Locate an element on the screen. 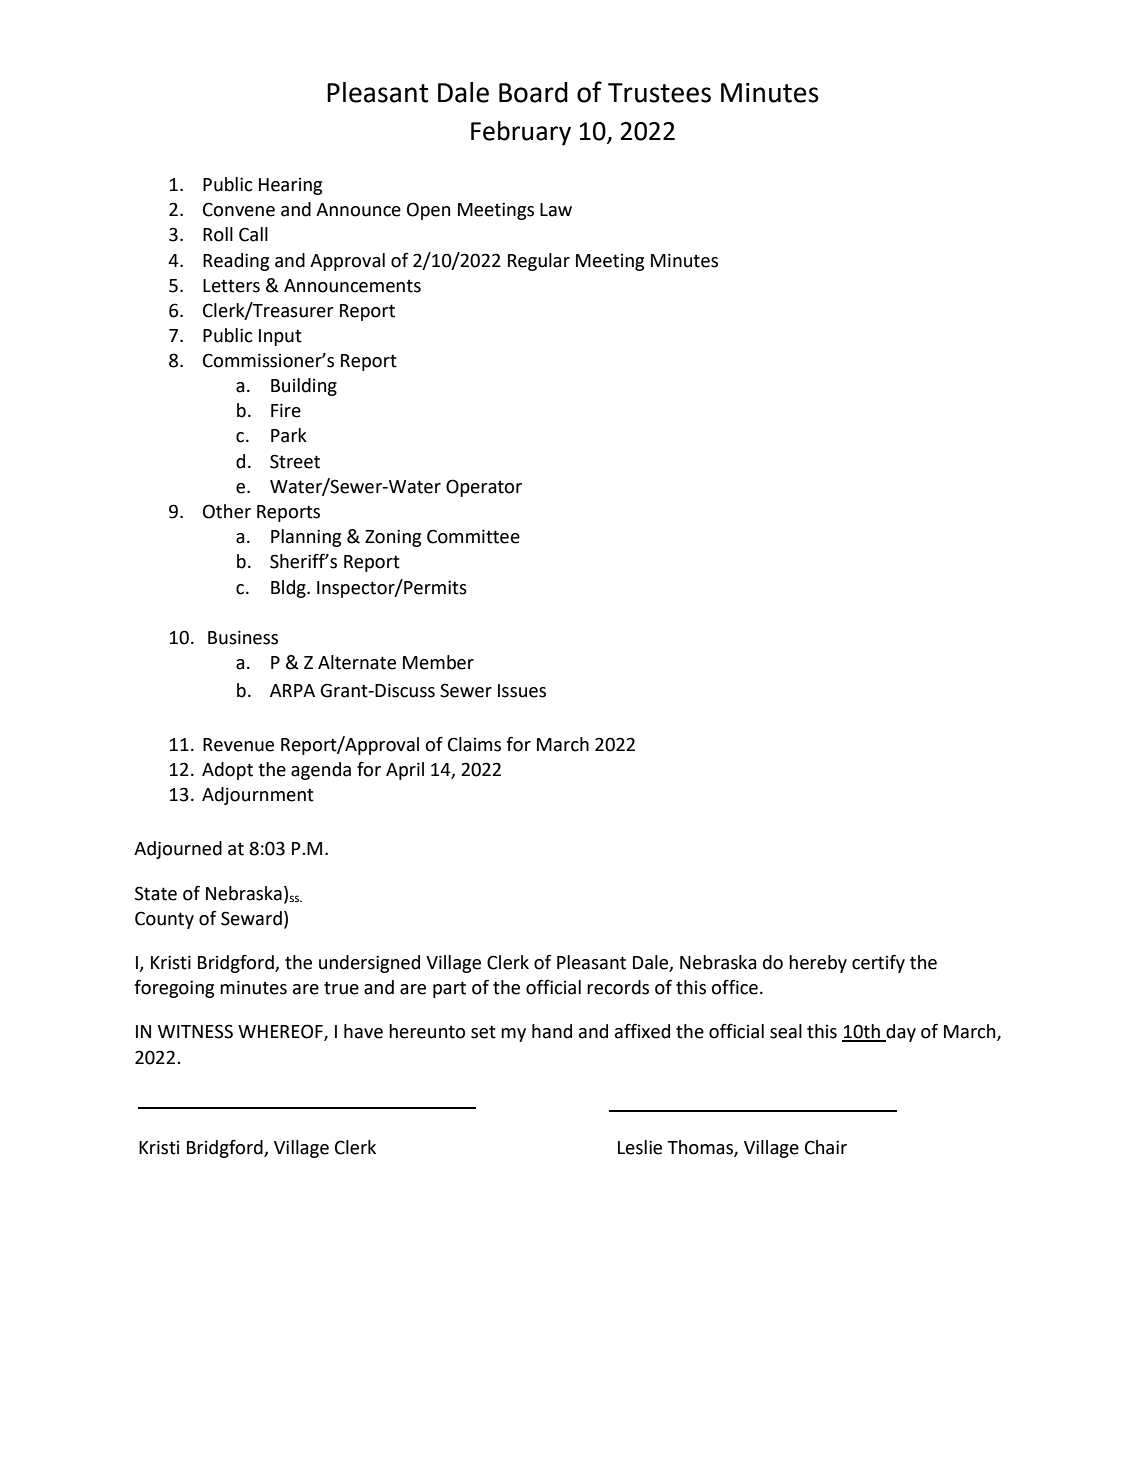 The image size is (1146, 1483). WHEREOF is located at coordinates (281, 1032).
